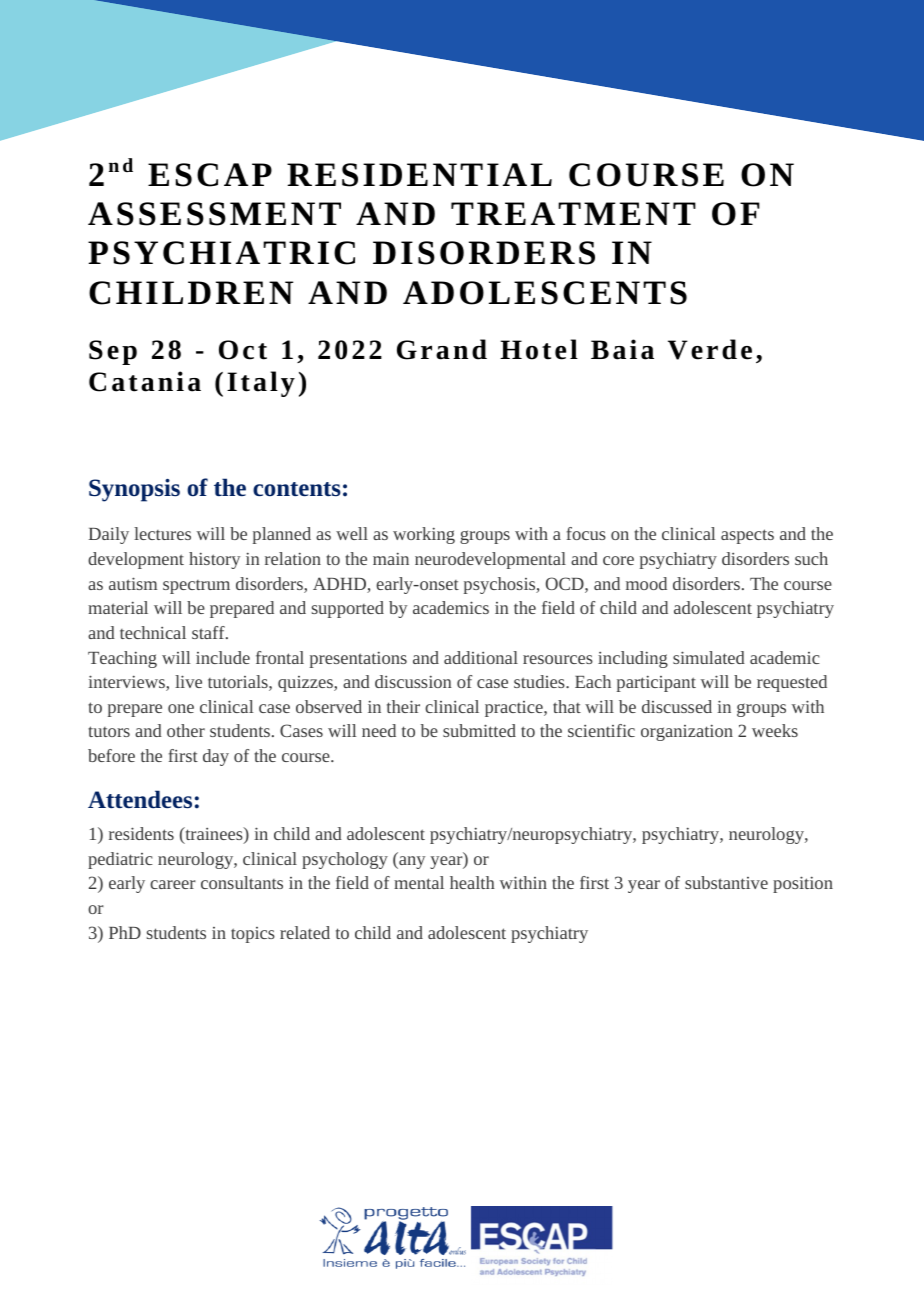 This image has width=924, height=1308. Describe the element at coordinates (747, 536) in the image. I see `aspects` at that location.
